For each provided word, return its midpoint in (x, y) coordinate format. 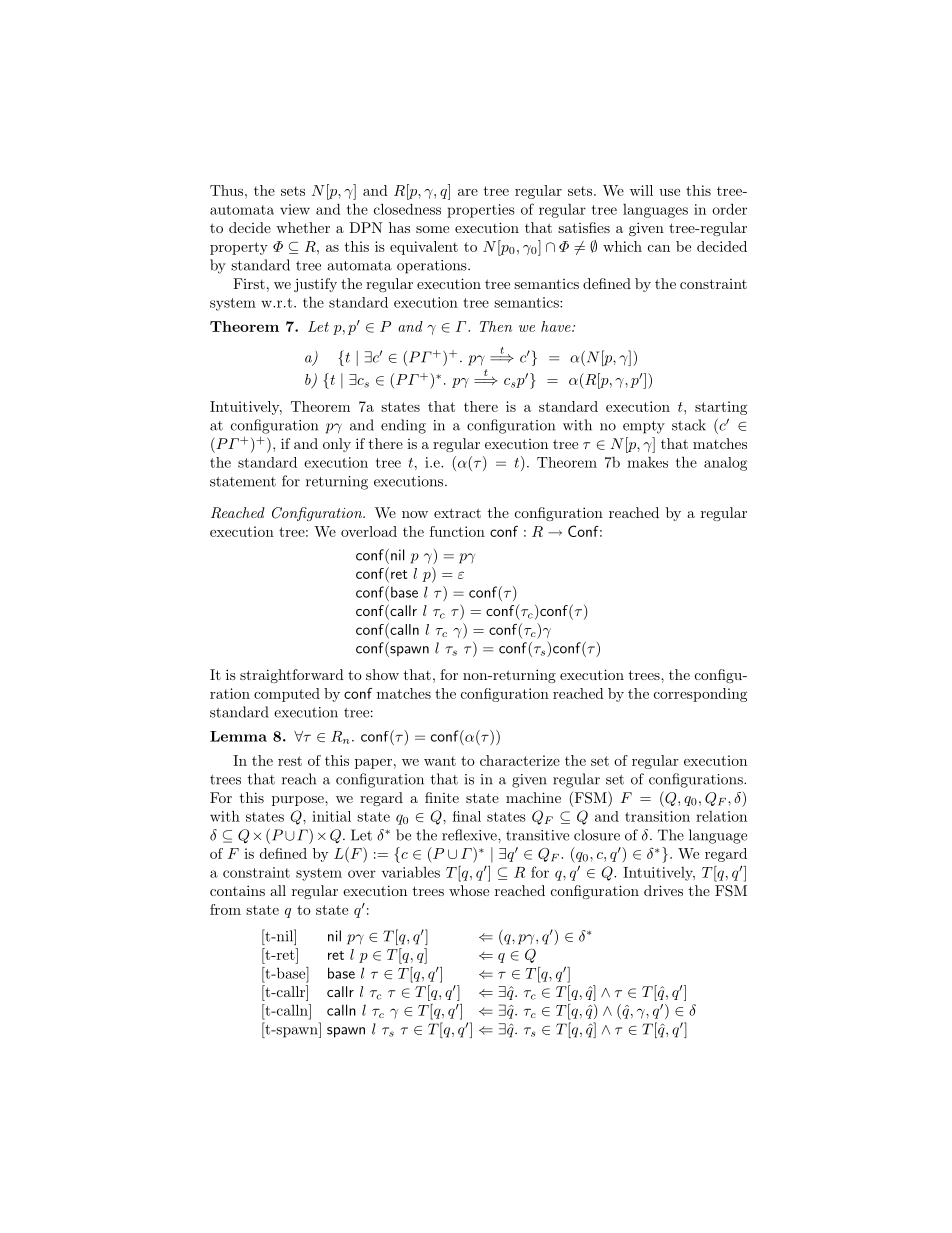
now (415, 514)
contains (237, 890)
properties (481, 211)
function (457, 531)
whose (469, 890)
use (669, 192)
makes (647, 462)
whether (303, 227)
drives (663, 890)
